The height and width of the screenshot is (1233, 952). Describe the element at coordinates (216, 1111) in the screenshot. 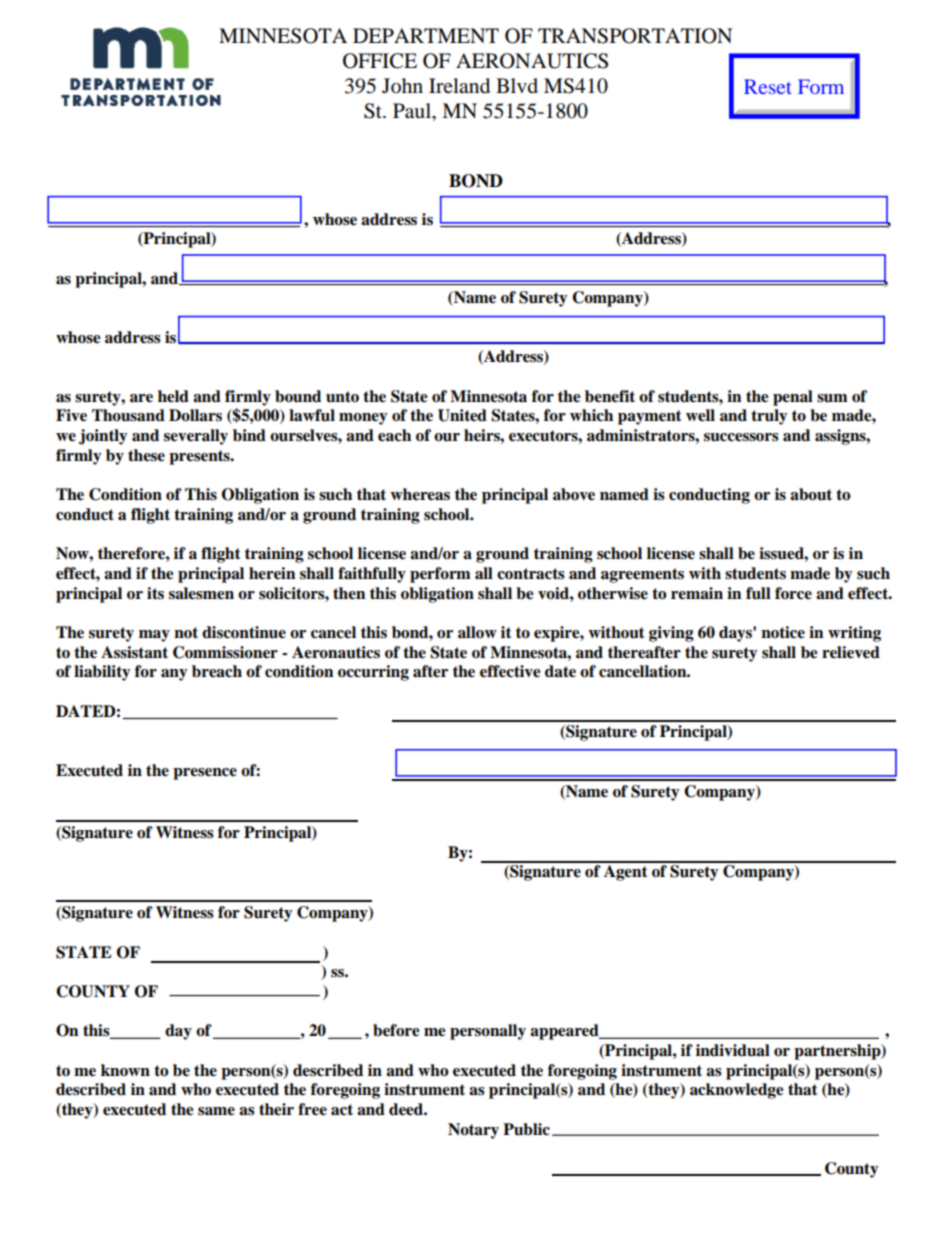

I see `same` at that location.
